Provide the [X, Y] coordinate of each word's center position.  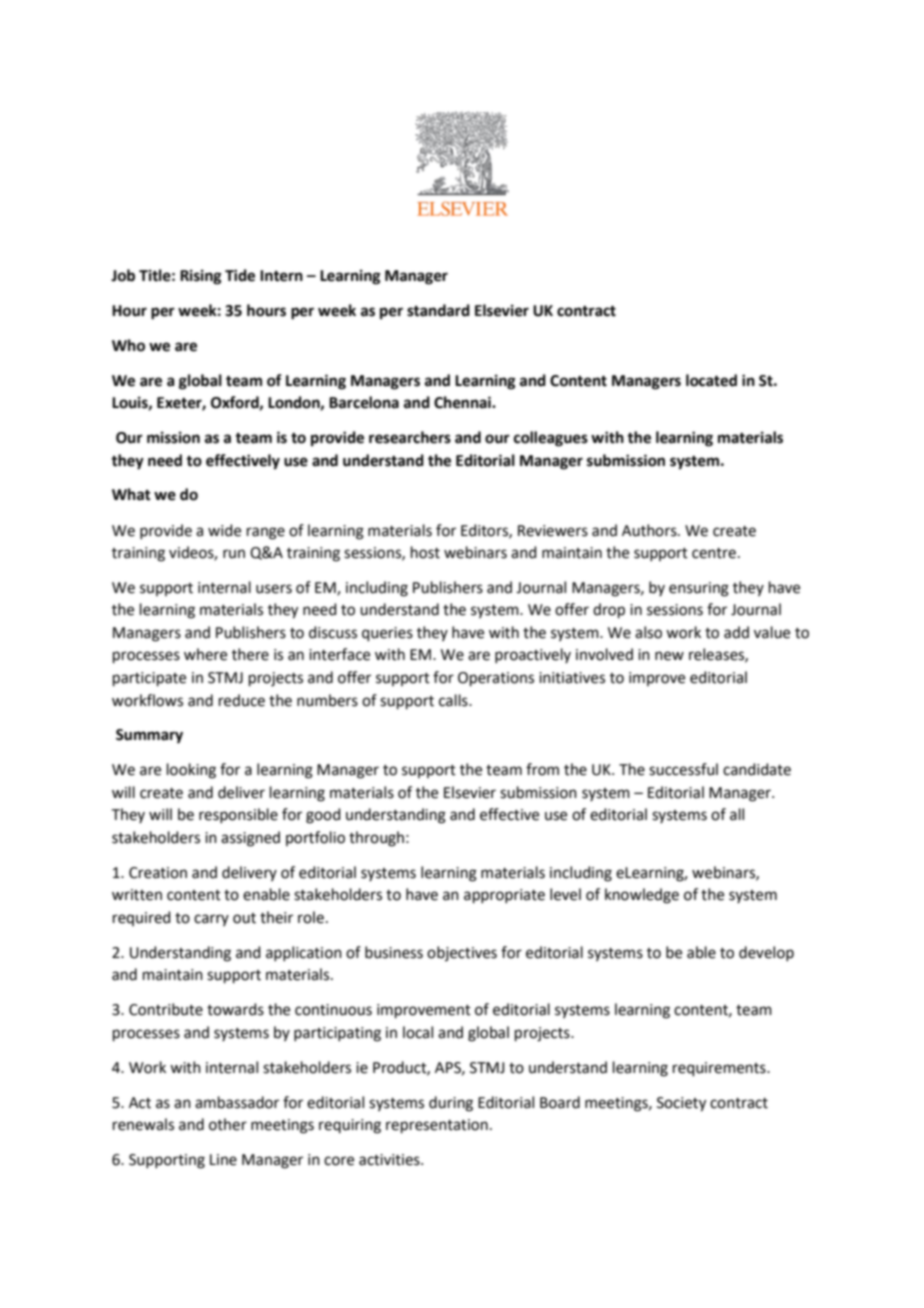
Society [681, 1104]
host [425, 552]
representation [437, 1126]
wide [224, 530]
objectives [462, 953]
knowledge [642, 896]
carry [211, 920]
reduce [242, 700]
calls [454, 700]
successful [683, 769]
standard [438, 310]
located [711, 380]
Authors [650, 530]
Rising [201, 277]
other [228, 1124]
